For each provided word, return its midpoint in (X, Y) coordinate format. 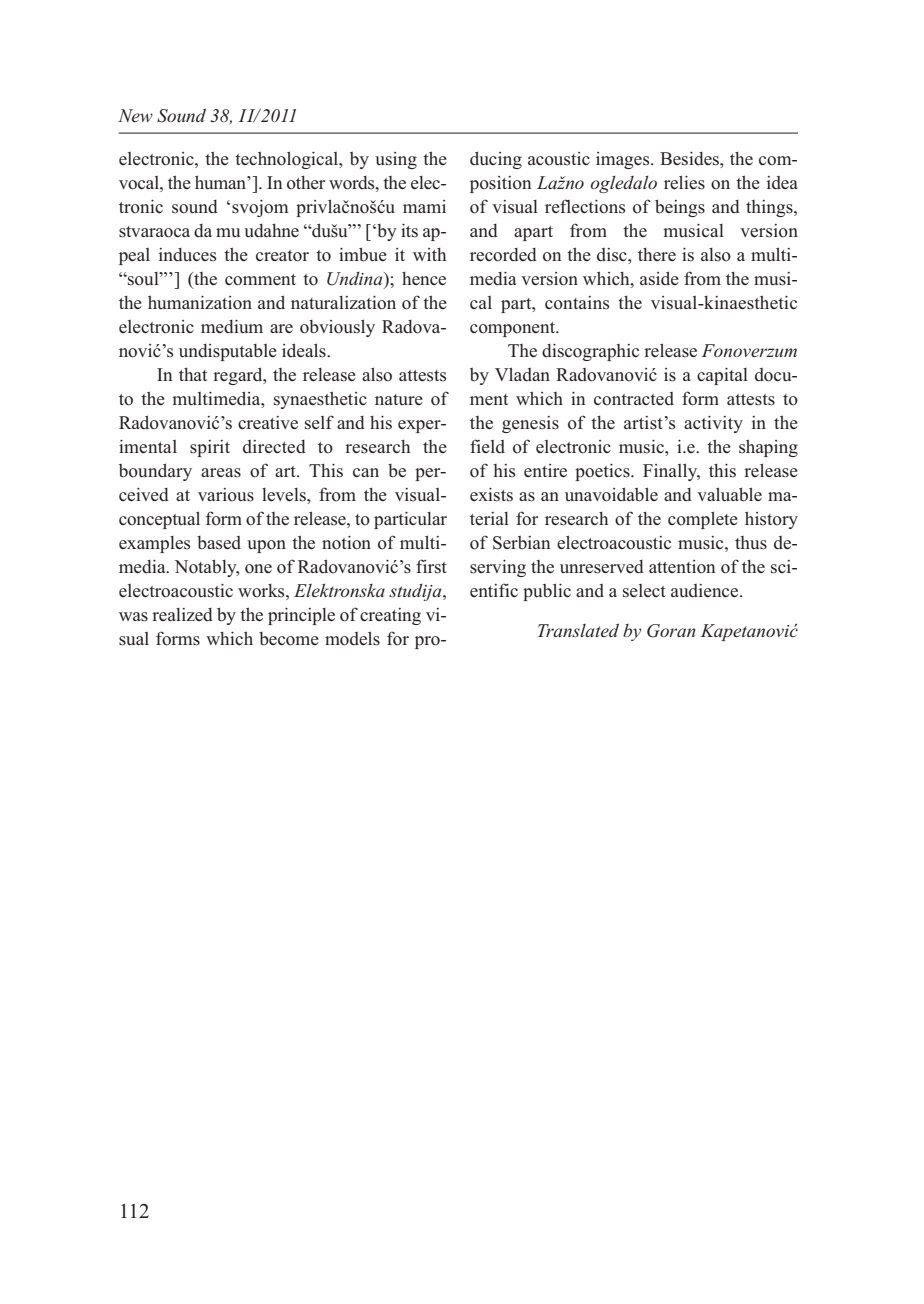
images (624, 160)
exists (491, 495)
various (226, 495)
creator (282, 256)
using (396, 160)
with (429, 254)
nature (399, 399)
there (657, 254)
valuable (729, 494)
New (135, 115)
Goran (671, 631)
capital (722, 376)
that (193, 374)
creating (390, 616)
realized (182, 614)
